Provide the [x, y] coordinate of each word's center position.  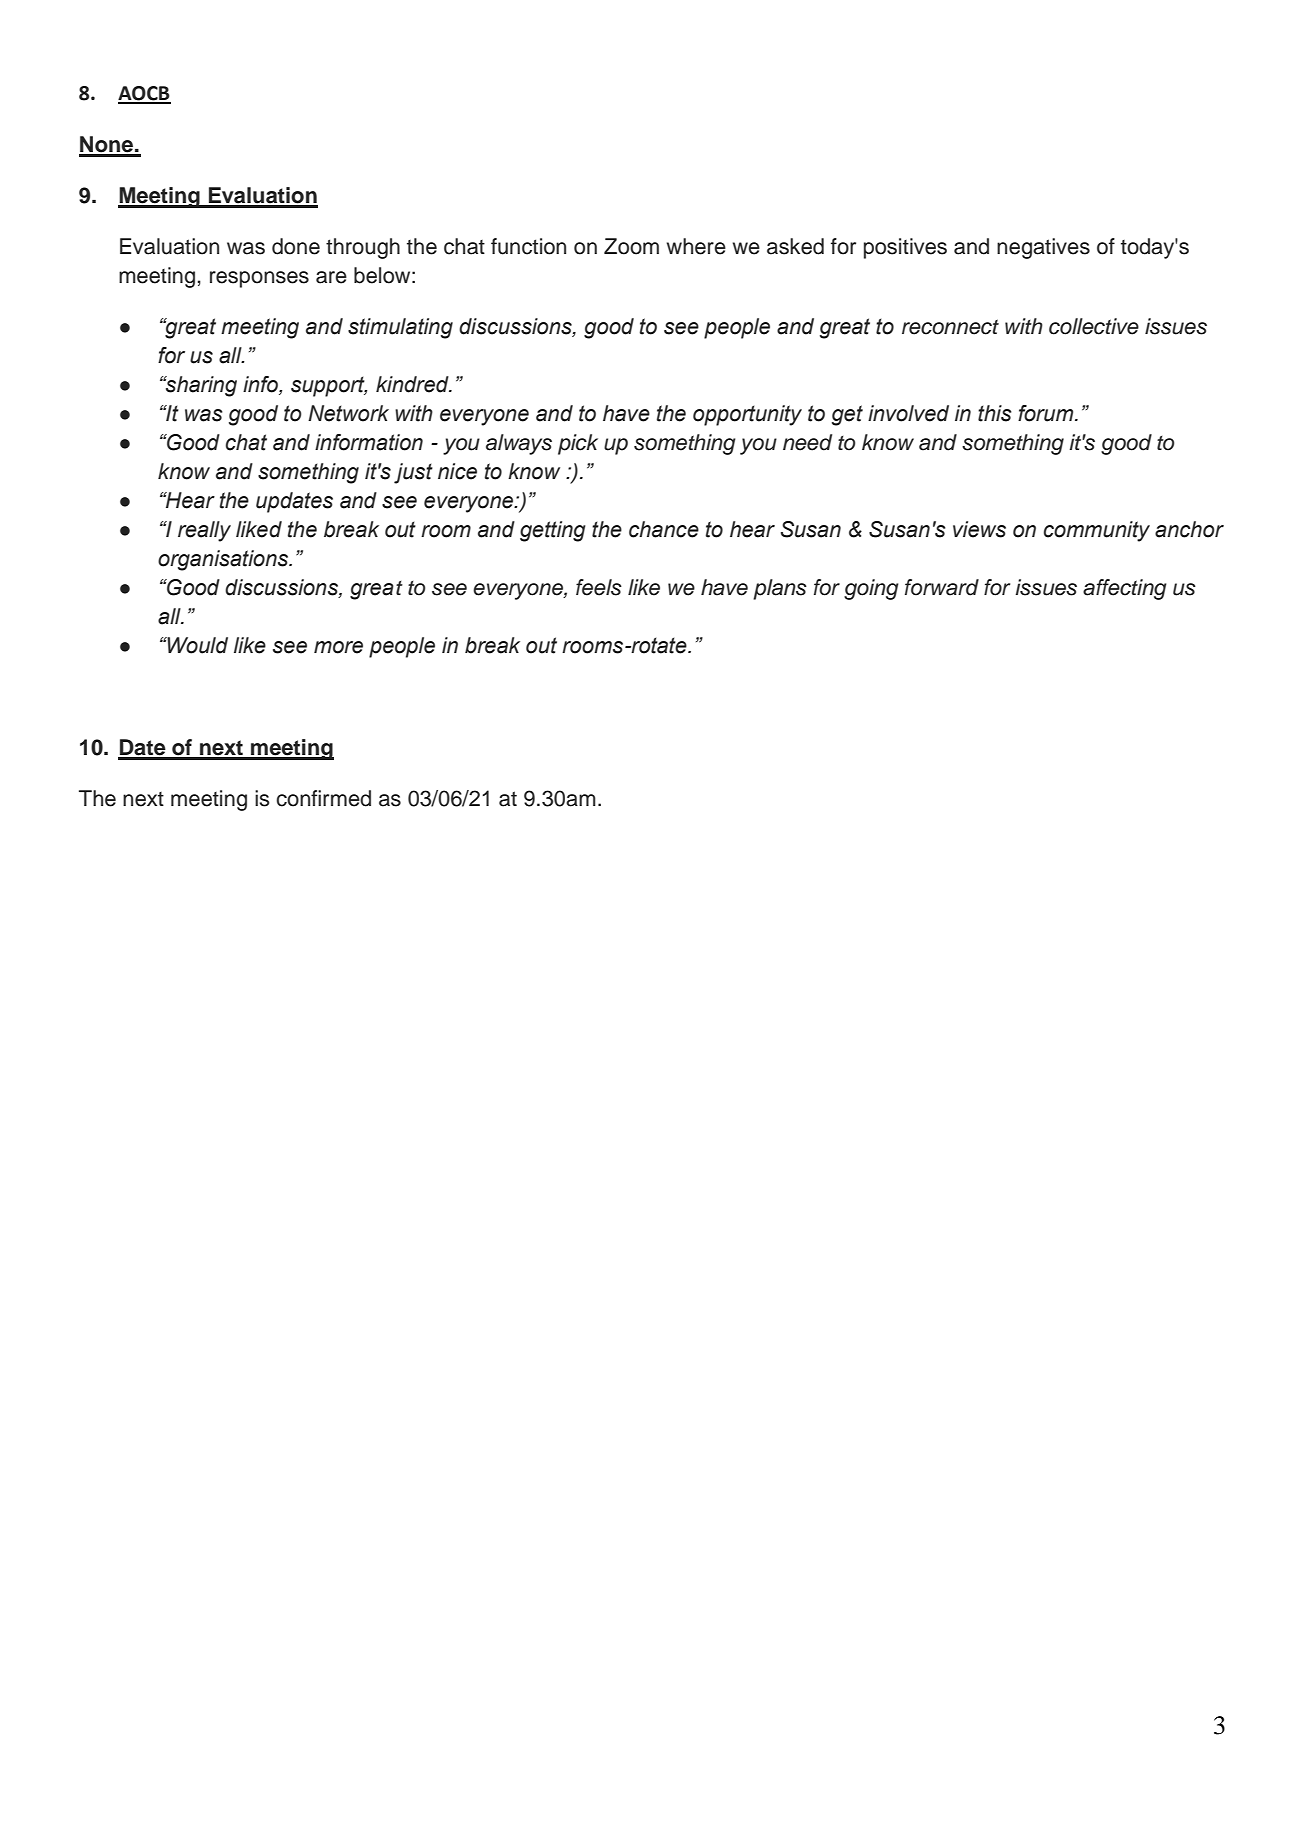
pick [578, 444]
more [338, 647]
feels [599, 587]
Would [197, 645]
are [331, 277]
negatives [1043, 248]
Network [348, 413]
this [995, 413]
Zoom [631, 246]
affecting [1125, 589]
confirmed [323, 798]
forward [942, 587]
